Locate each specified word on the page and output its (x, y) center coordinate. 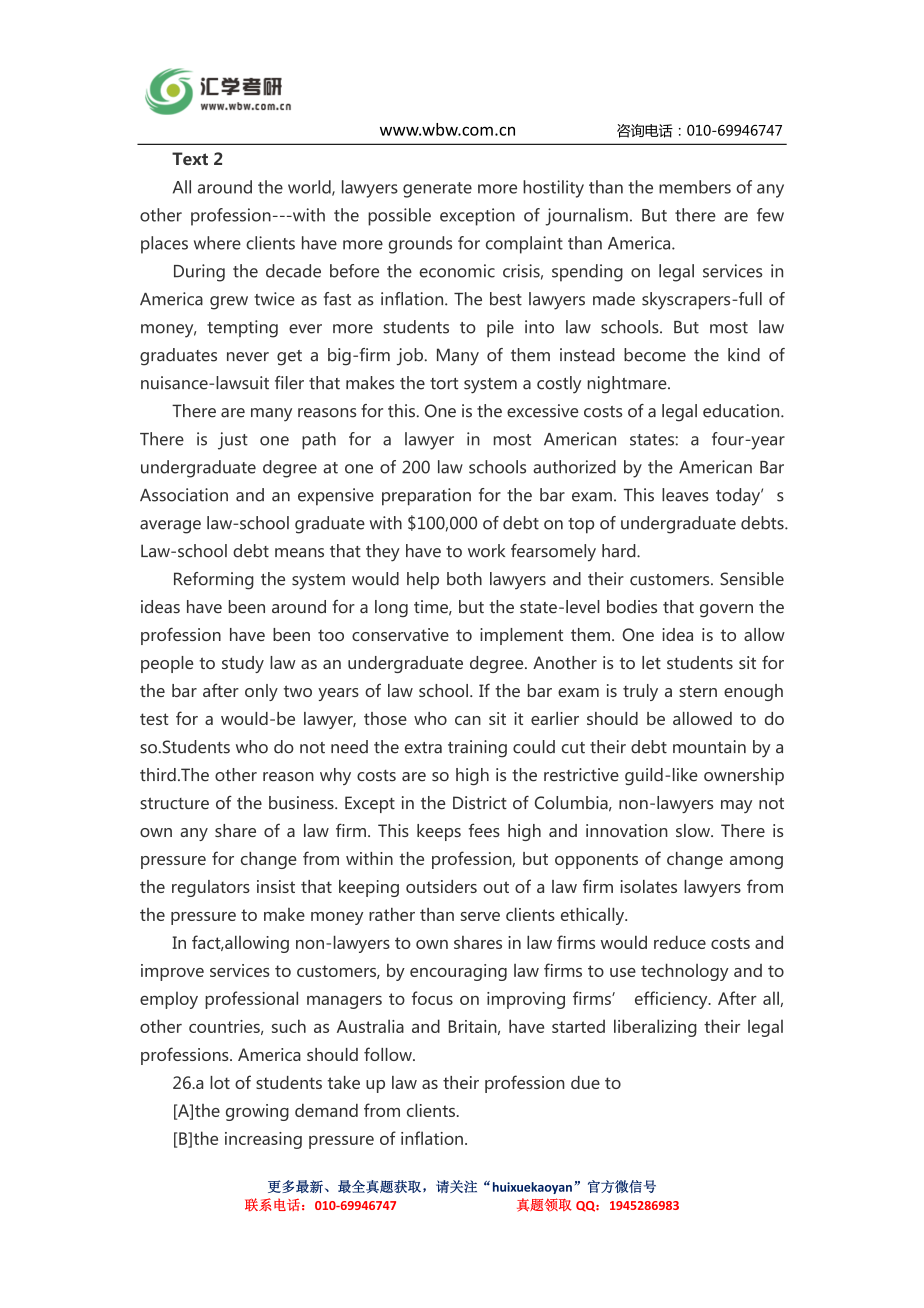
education (742, 411)
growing (257, 1112)
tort (444, 384)
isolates (649, 886)
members (695, 187)
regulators (211, 888)
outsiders (441, 886)
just (233, 441)
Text (190, 158)
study (243, 664)
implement (521, 636)
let (651, 662)
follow (389, 1054)
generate (437, 190)
